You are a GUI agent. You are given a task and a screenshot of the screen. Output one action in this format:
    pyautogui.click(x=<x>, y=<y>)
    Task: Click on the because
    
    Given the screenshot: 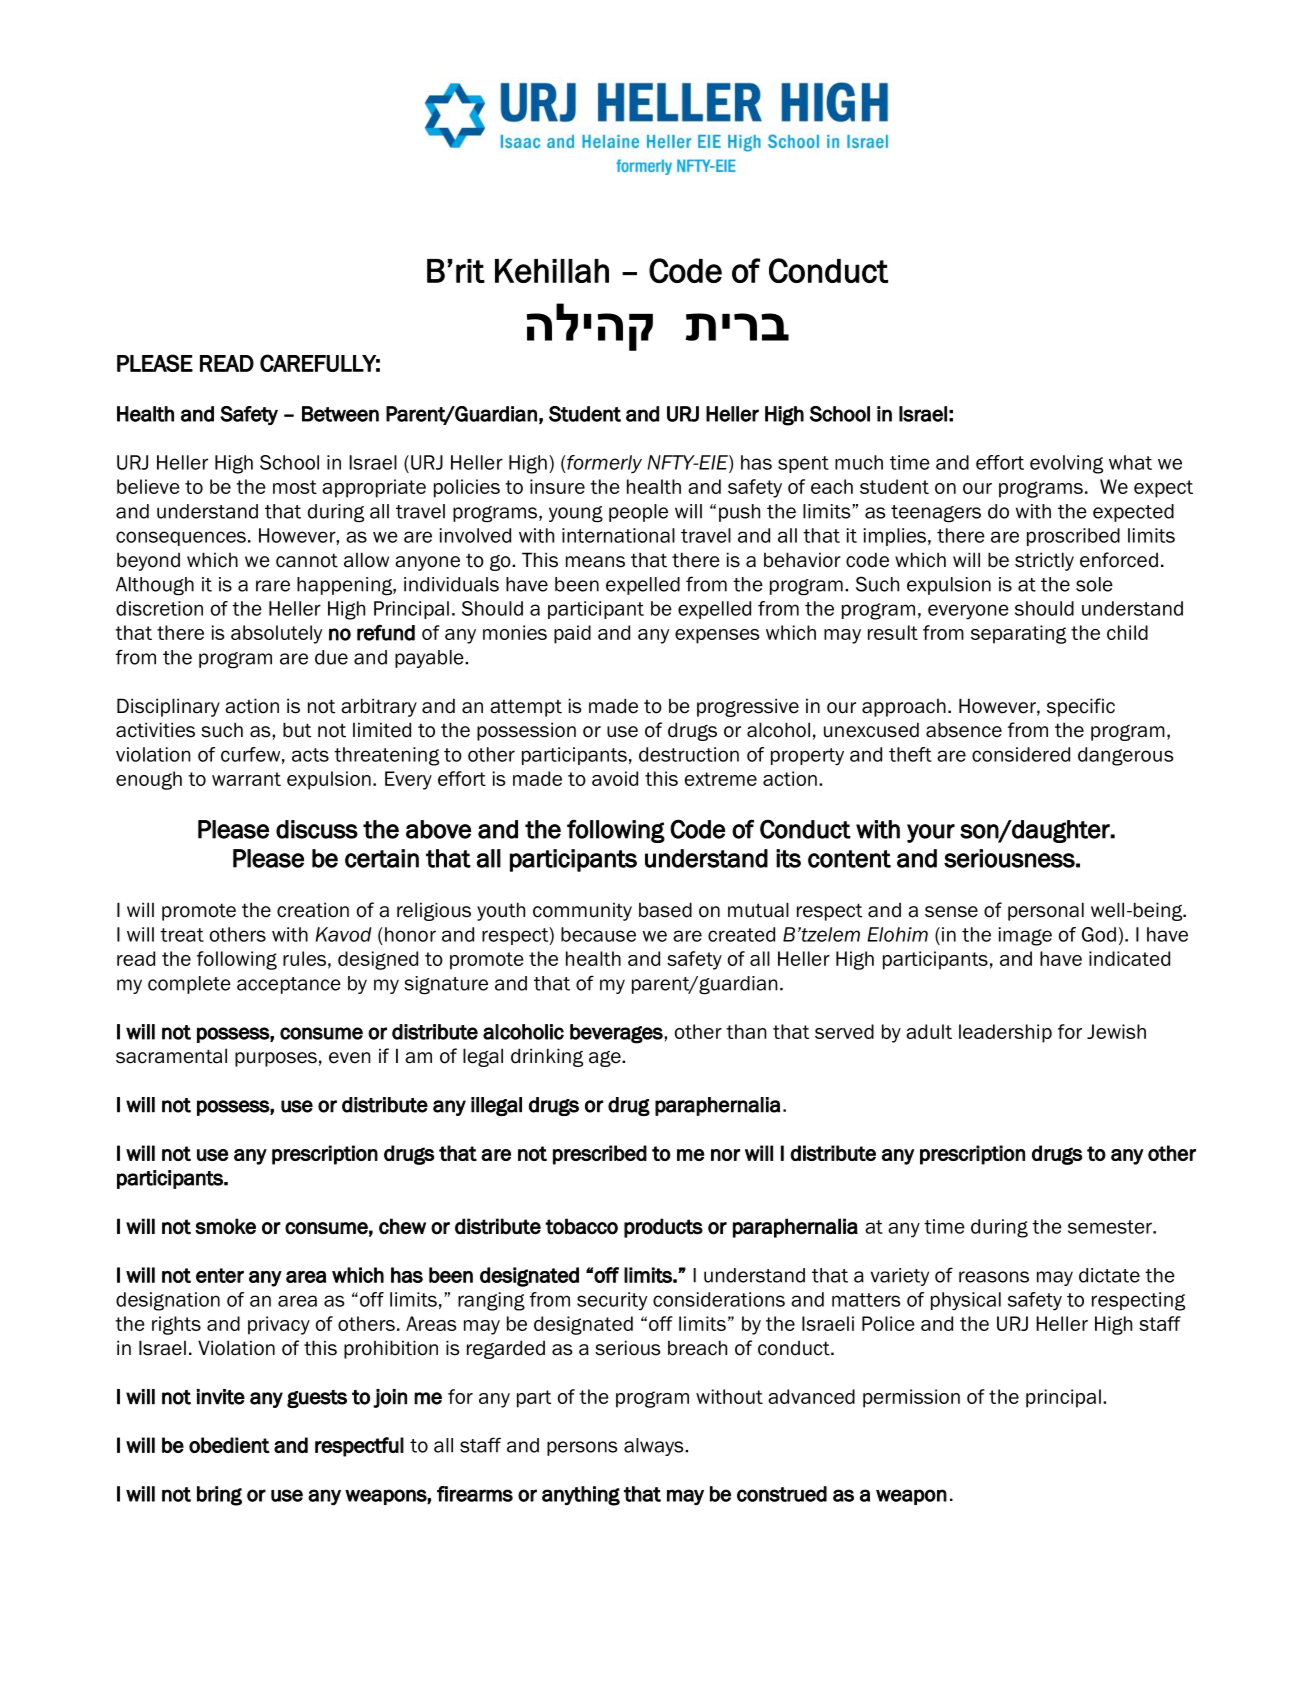 What is the action you would take?
    pyautogui.click(x=598, y=934)
